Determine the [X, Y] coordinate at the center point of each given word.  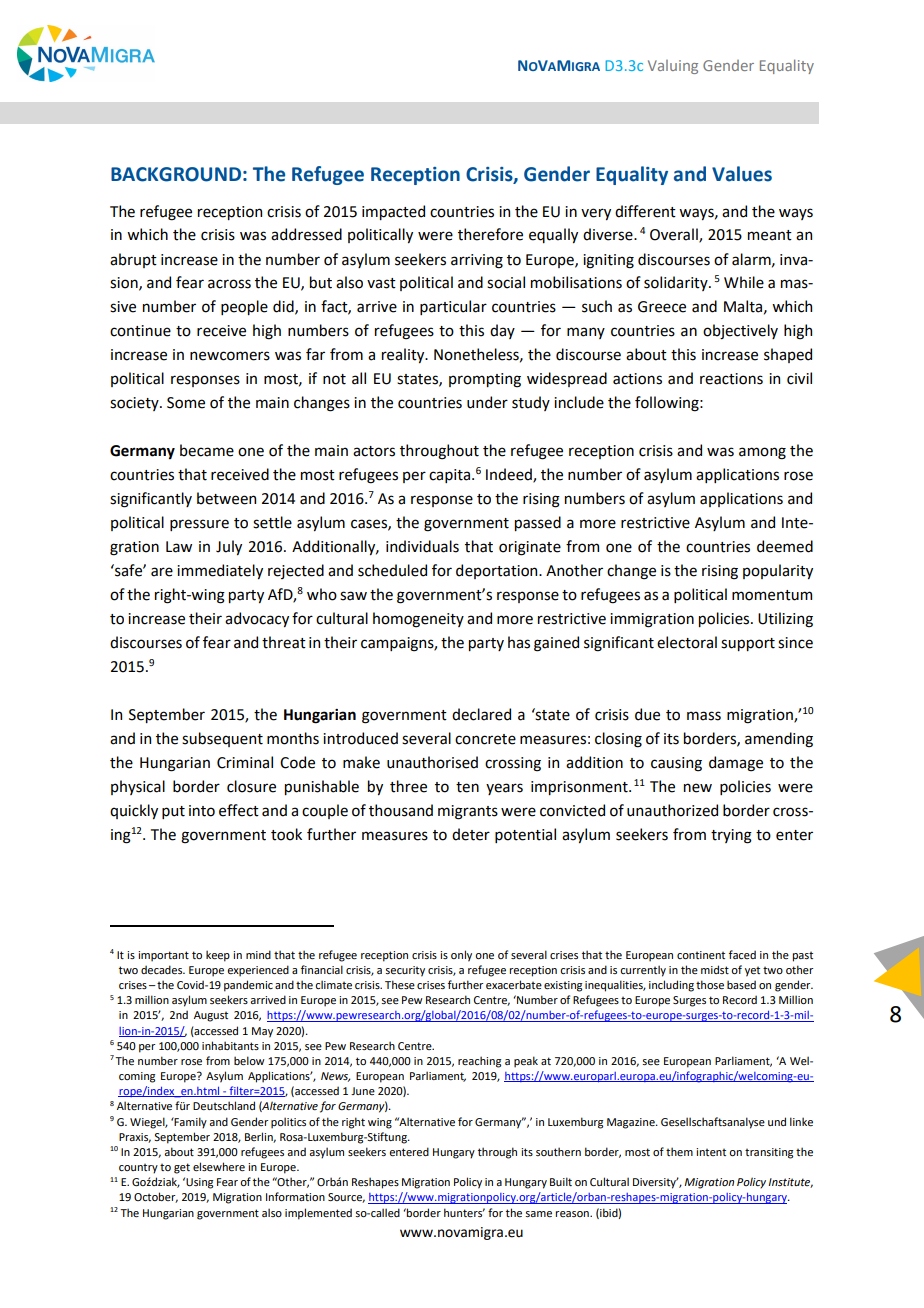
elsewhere [219, 1166]
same [538, 1214]
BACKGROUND [176, 174]
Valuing [673, 67]
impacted [393, 212]
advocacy [257, 619]
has [519, 642]
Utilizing [785, 620]
